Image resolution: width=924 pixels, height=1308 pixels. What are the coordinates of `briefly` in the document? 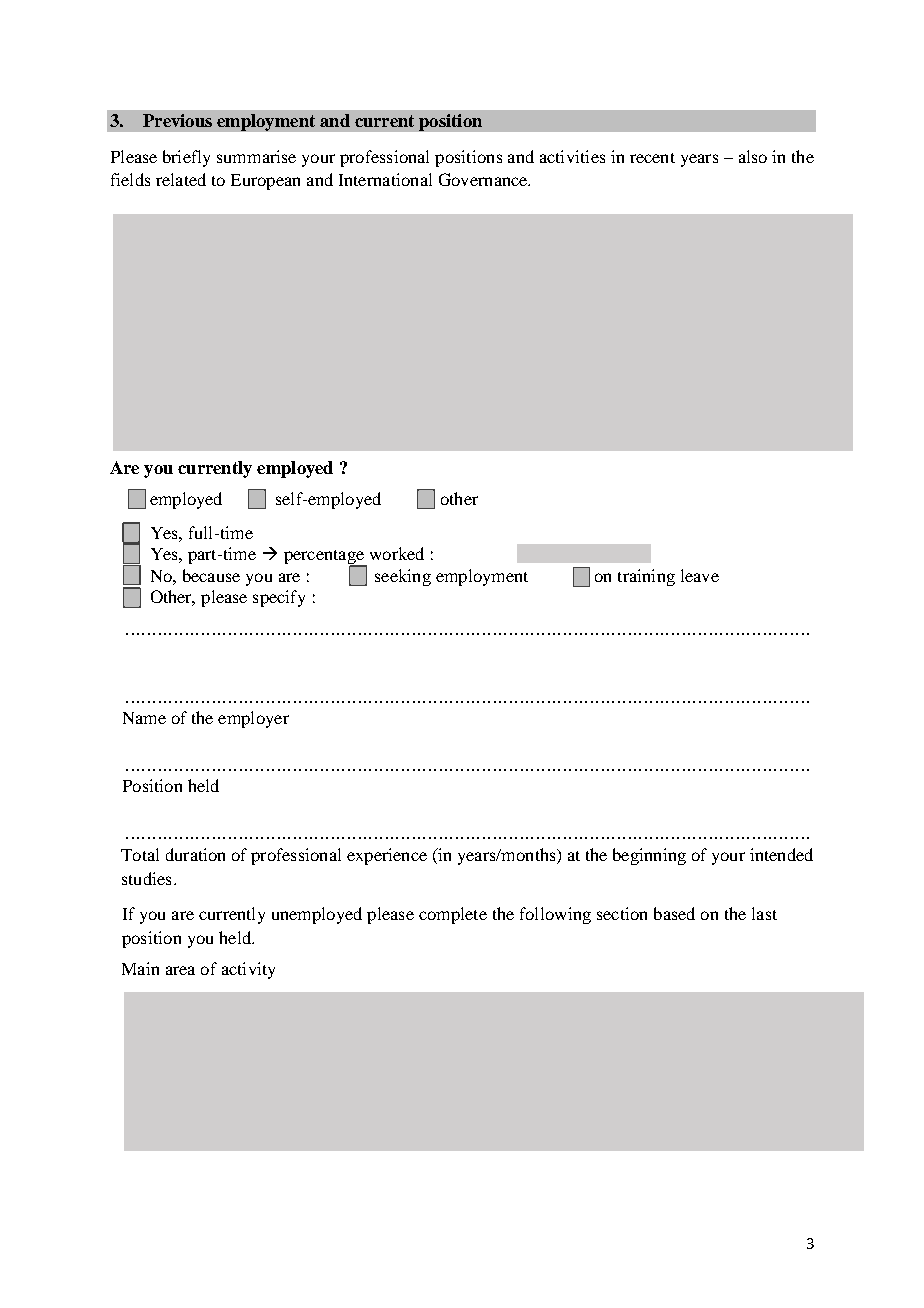 It's located at (186, 158).
